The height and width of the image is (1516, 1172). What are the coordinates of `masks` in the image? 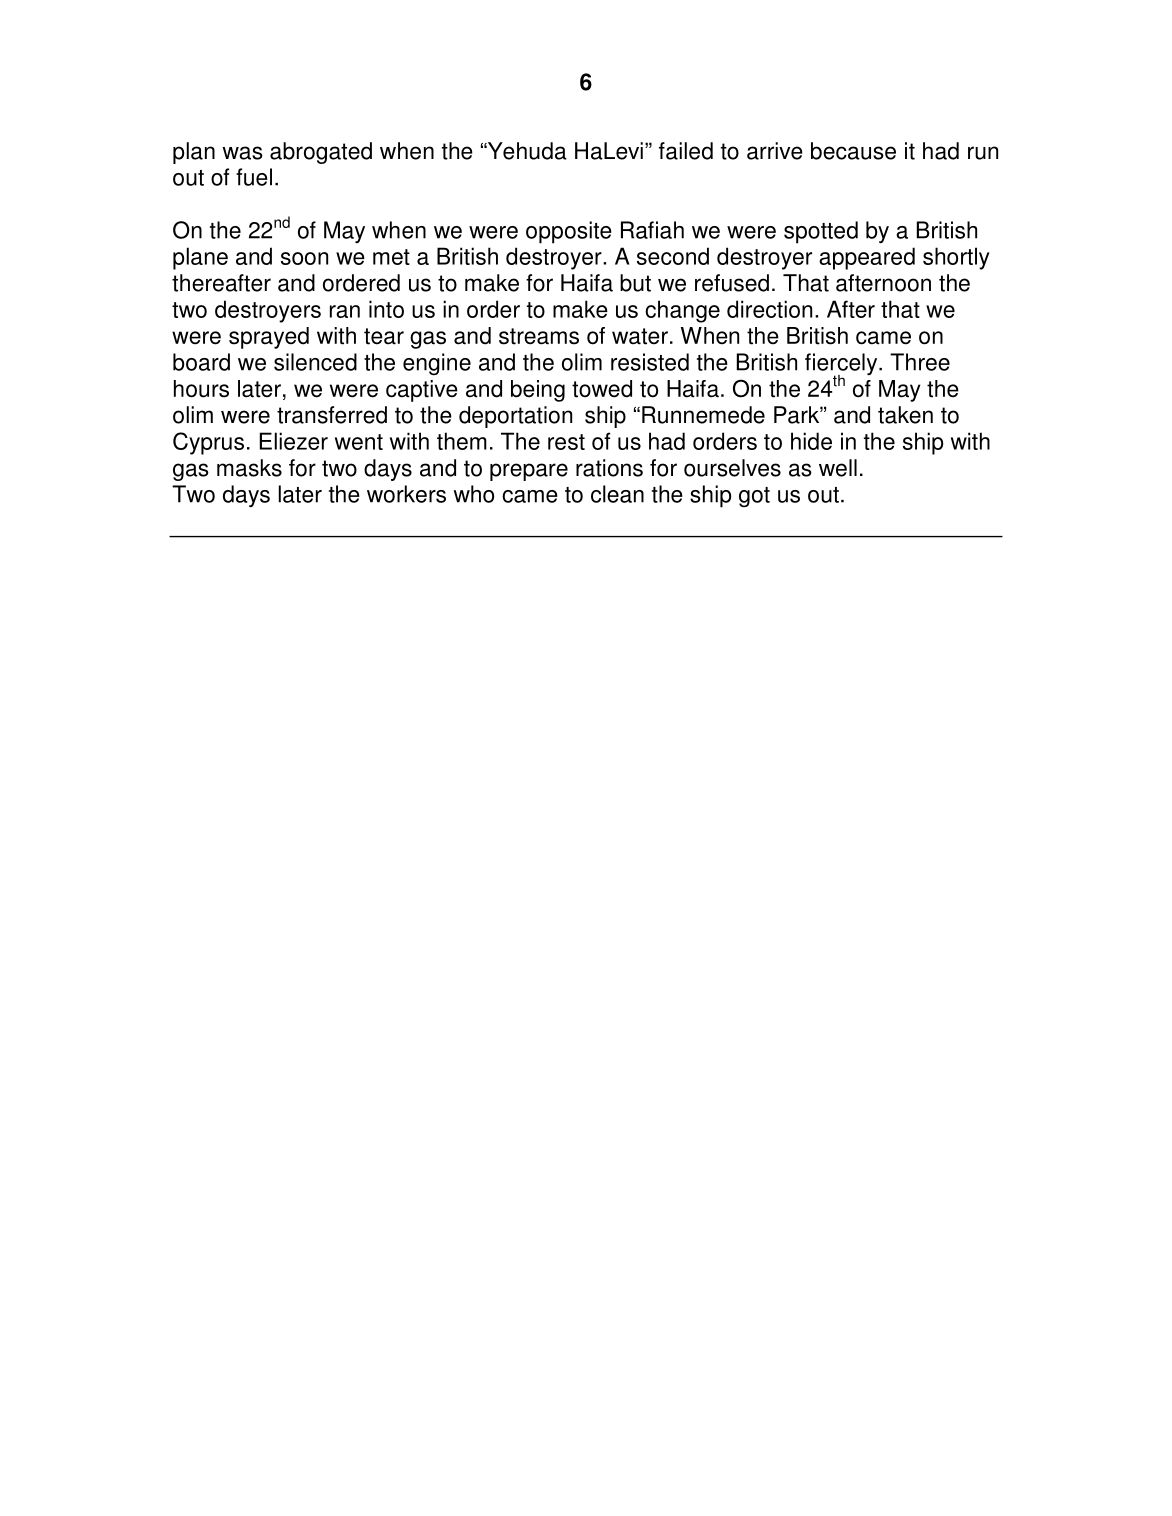 It's located at (249, 468).
